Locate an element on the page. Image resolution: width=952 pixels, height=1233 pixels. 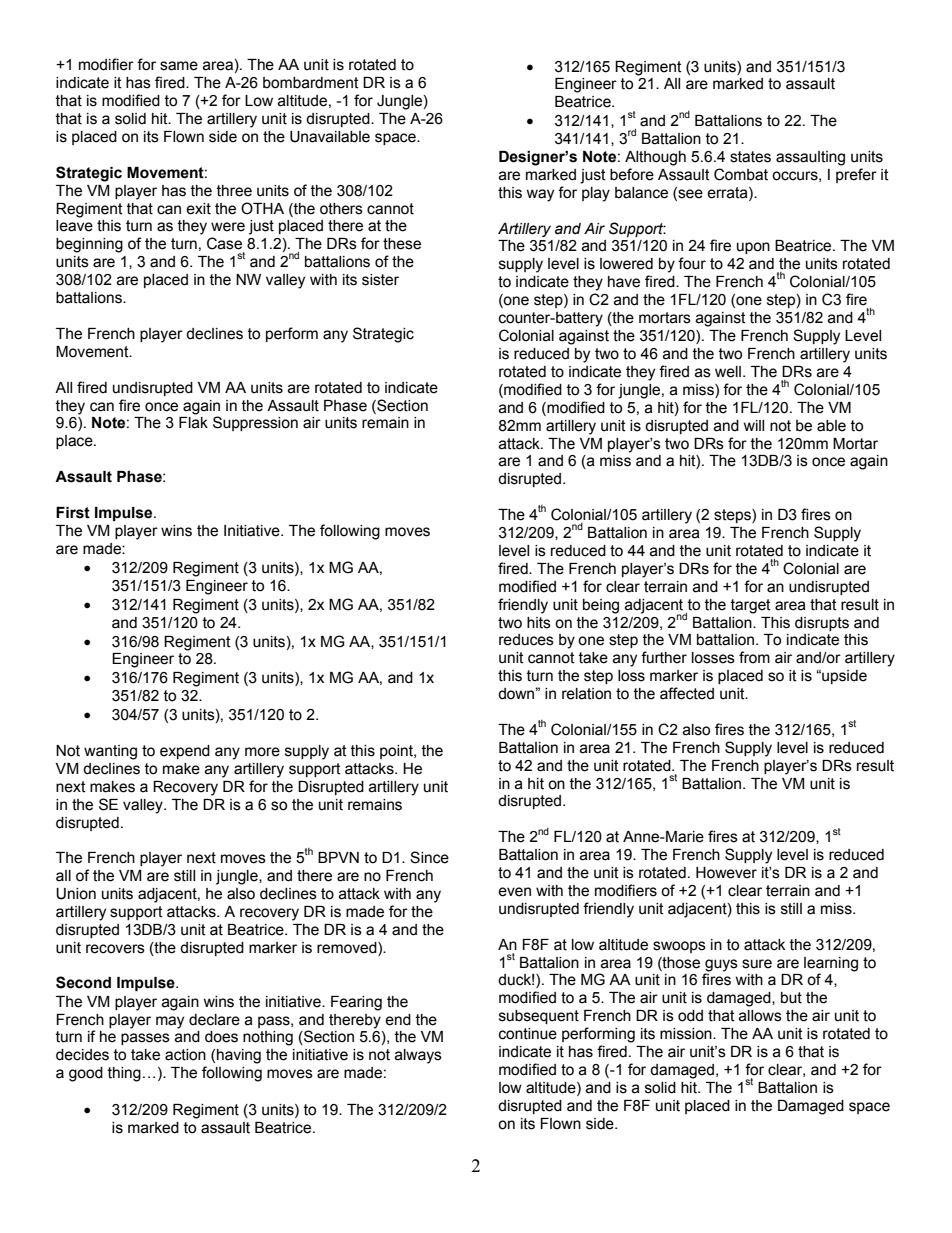
allows is located at coordinates (760, 1016).
